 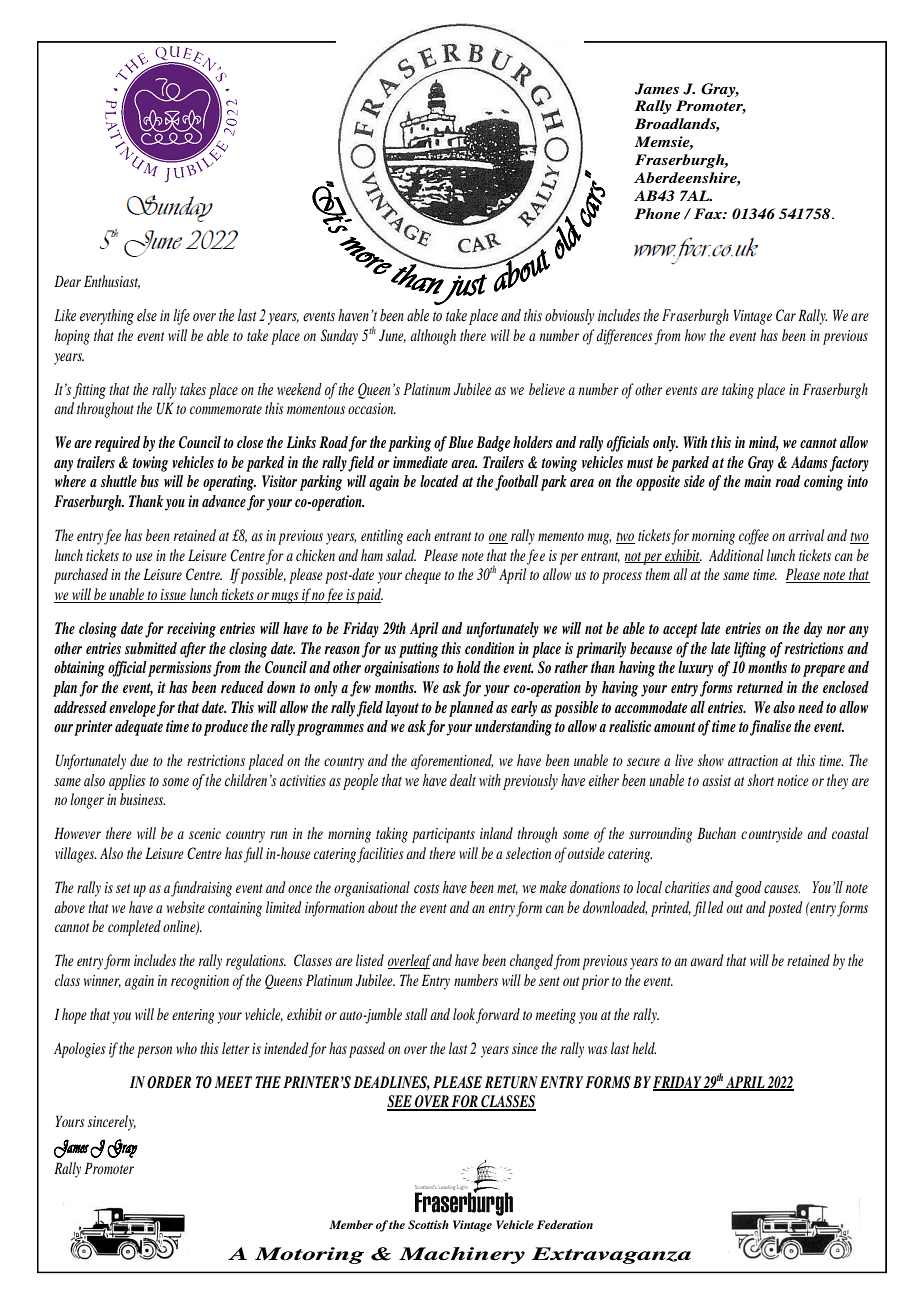 I want to click on Motoring, so click(x=309, y=1255).
